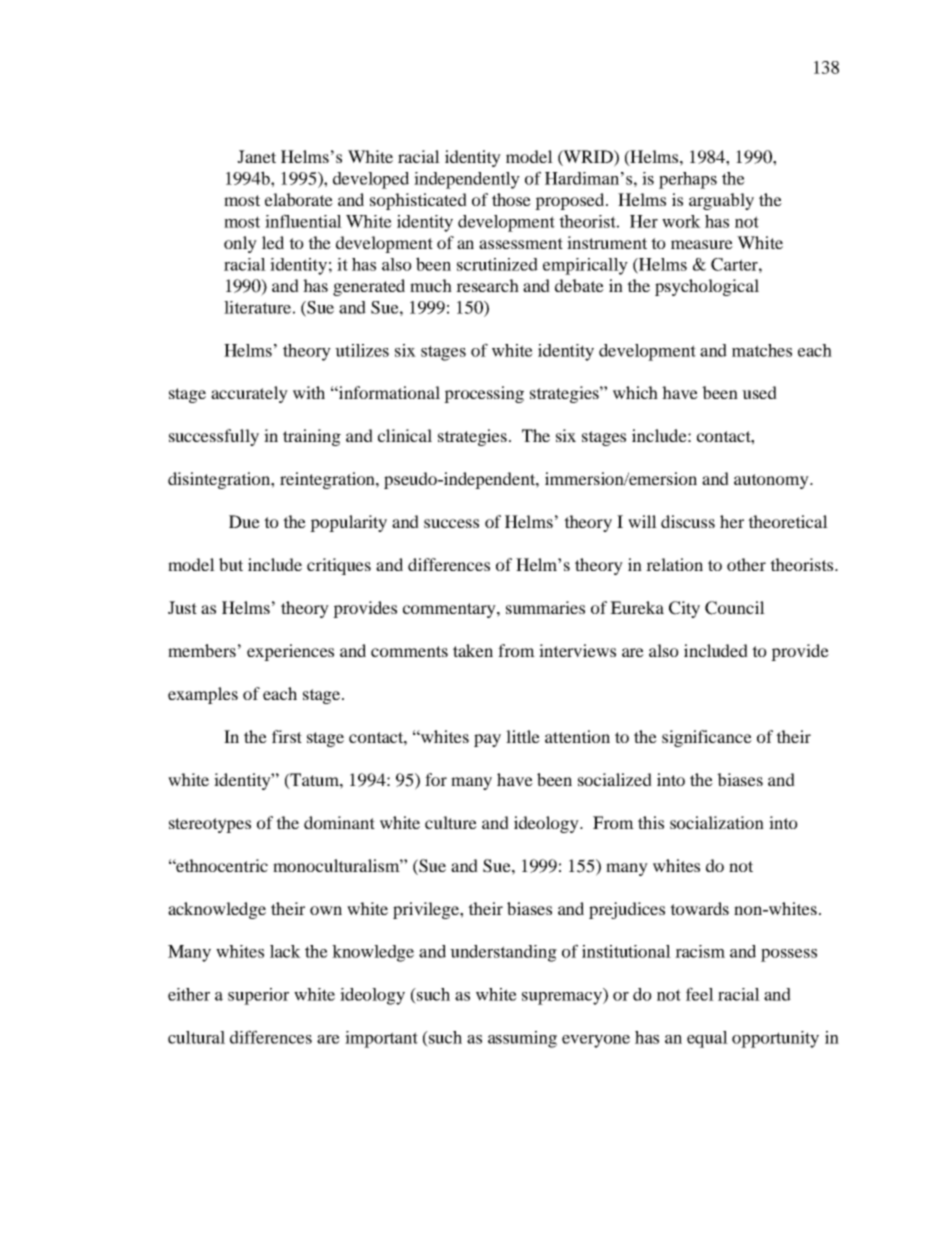  Describe the element at coordinates (721, 201) in the page. I see `arguably` at that location.
